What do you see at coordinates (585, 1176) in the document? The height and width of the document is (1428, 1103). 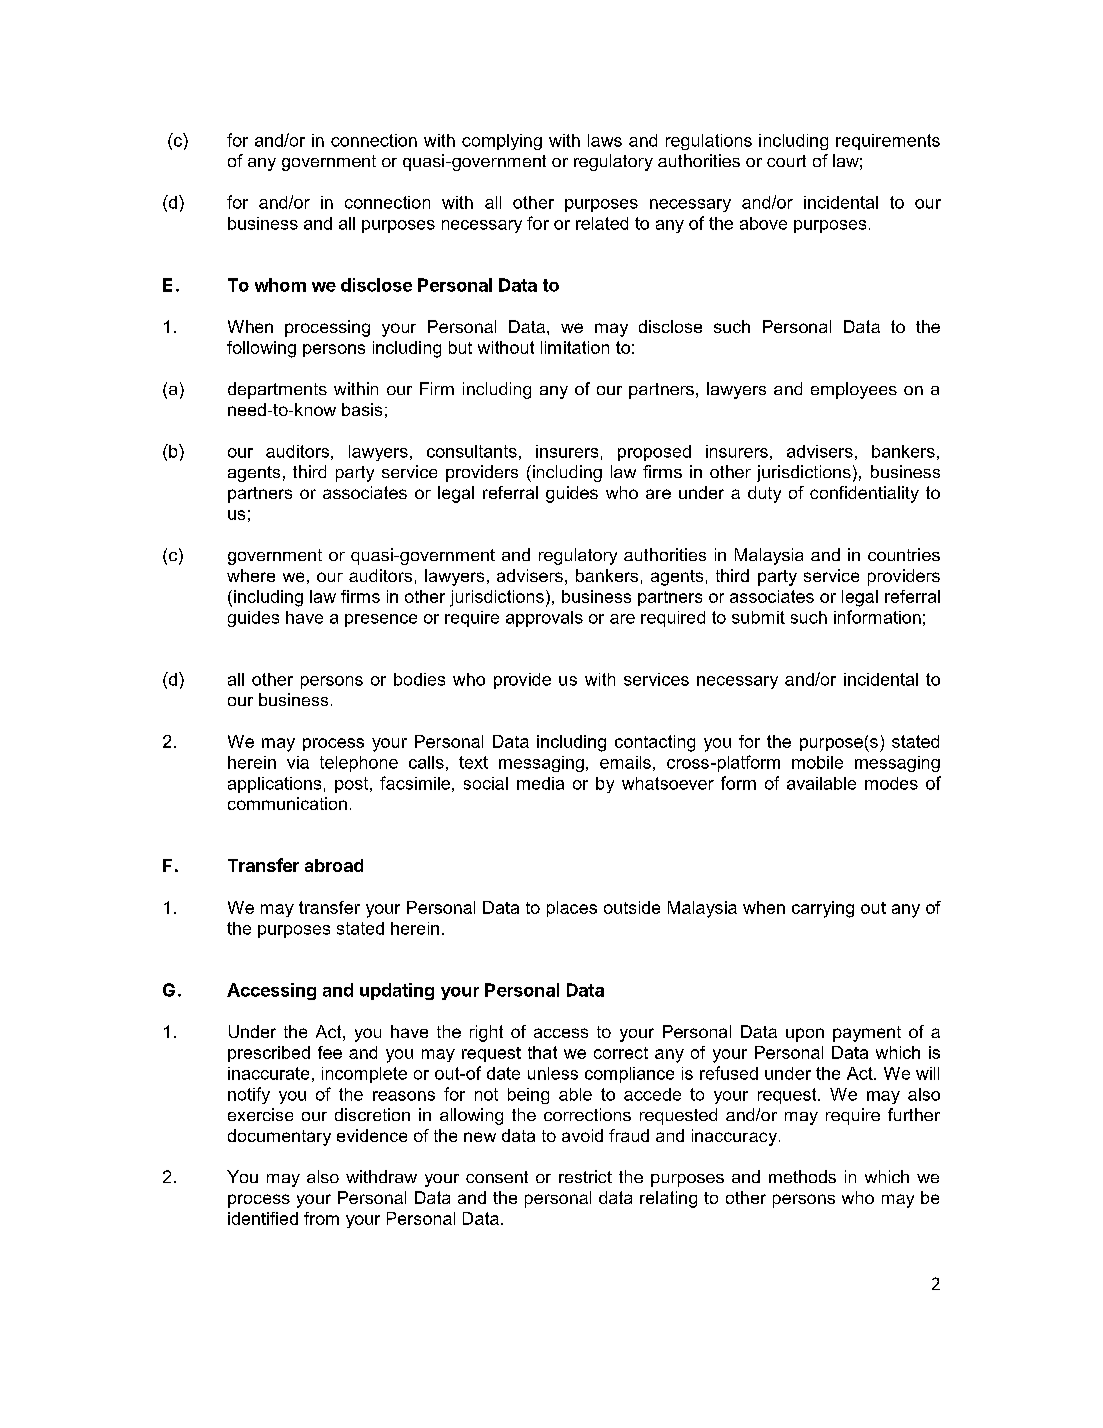 I see `restrict` at bounding box center [585, 1176].
